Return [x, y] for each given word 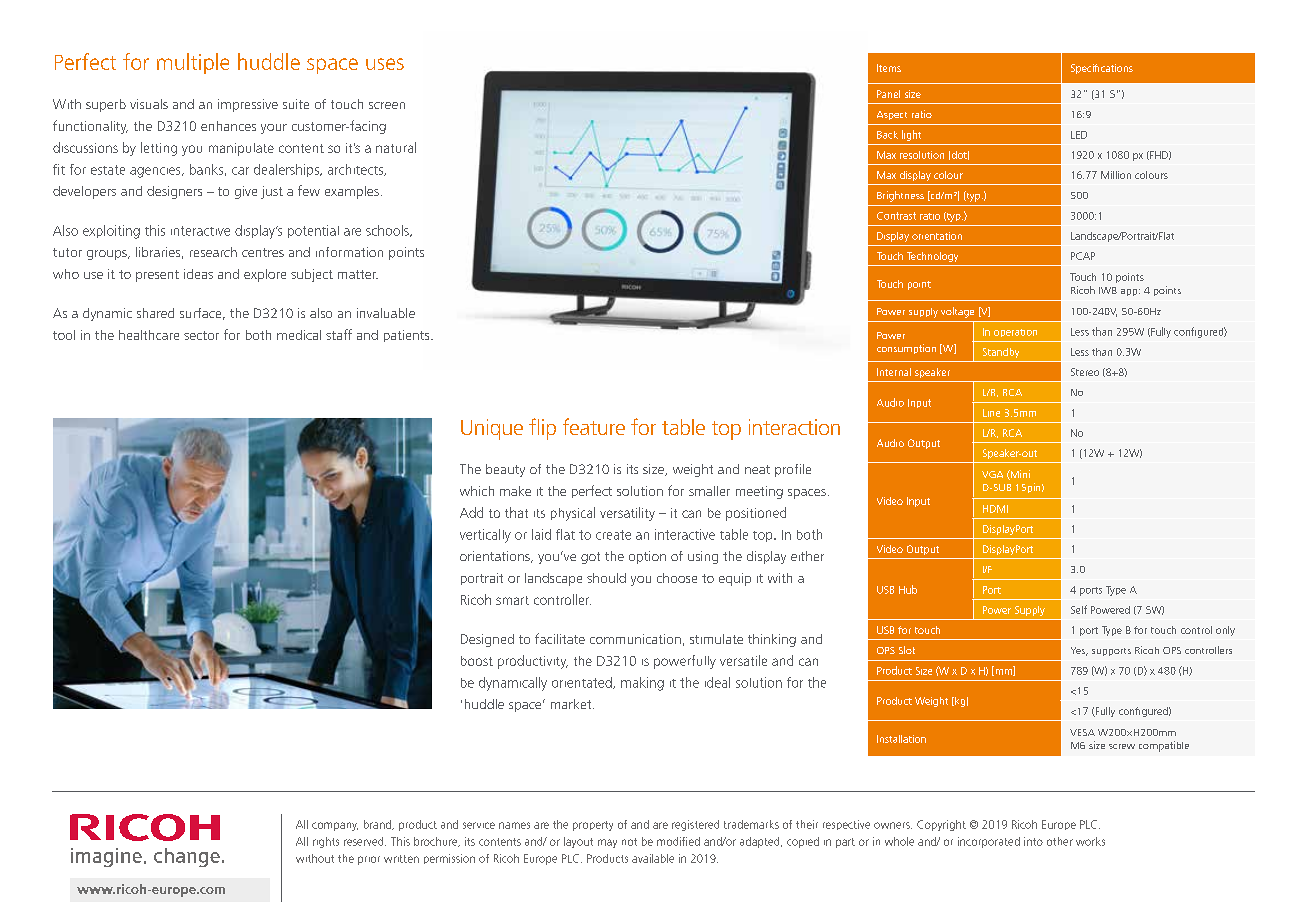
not [629, 842]
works [1090, 841]
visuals [149, 104]
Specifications [1102, 69]
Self [1079, 609]
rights [326, 842]
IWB [1108, 290]
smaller [709, 491]
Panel [888, 94]
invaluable [386, 313]
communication [635, 639]
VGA [992, 474]
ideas [198, 274]
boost [477, 661]
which [477, 491]
